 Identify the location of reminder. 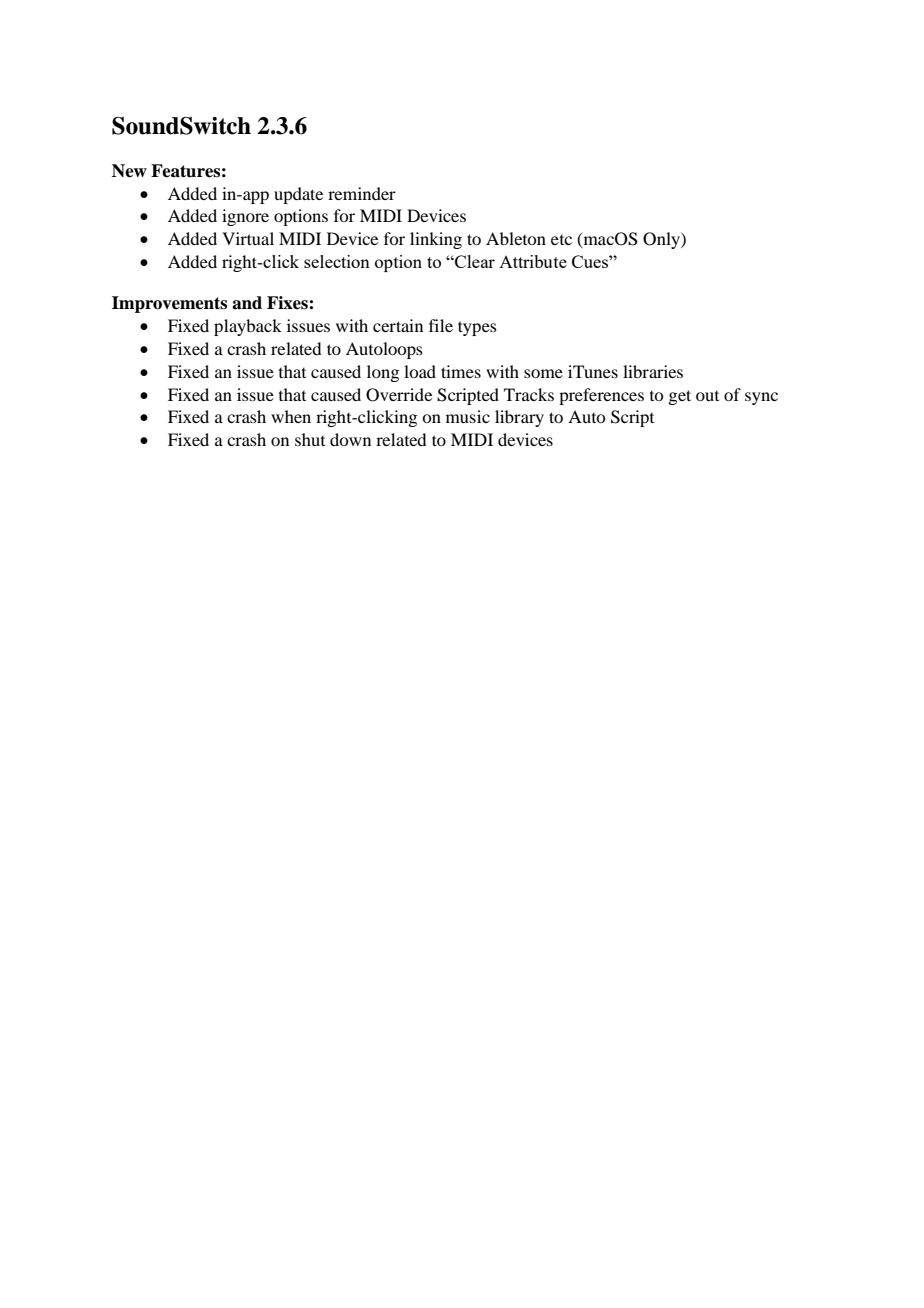
(362, 193).
